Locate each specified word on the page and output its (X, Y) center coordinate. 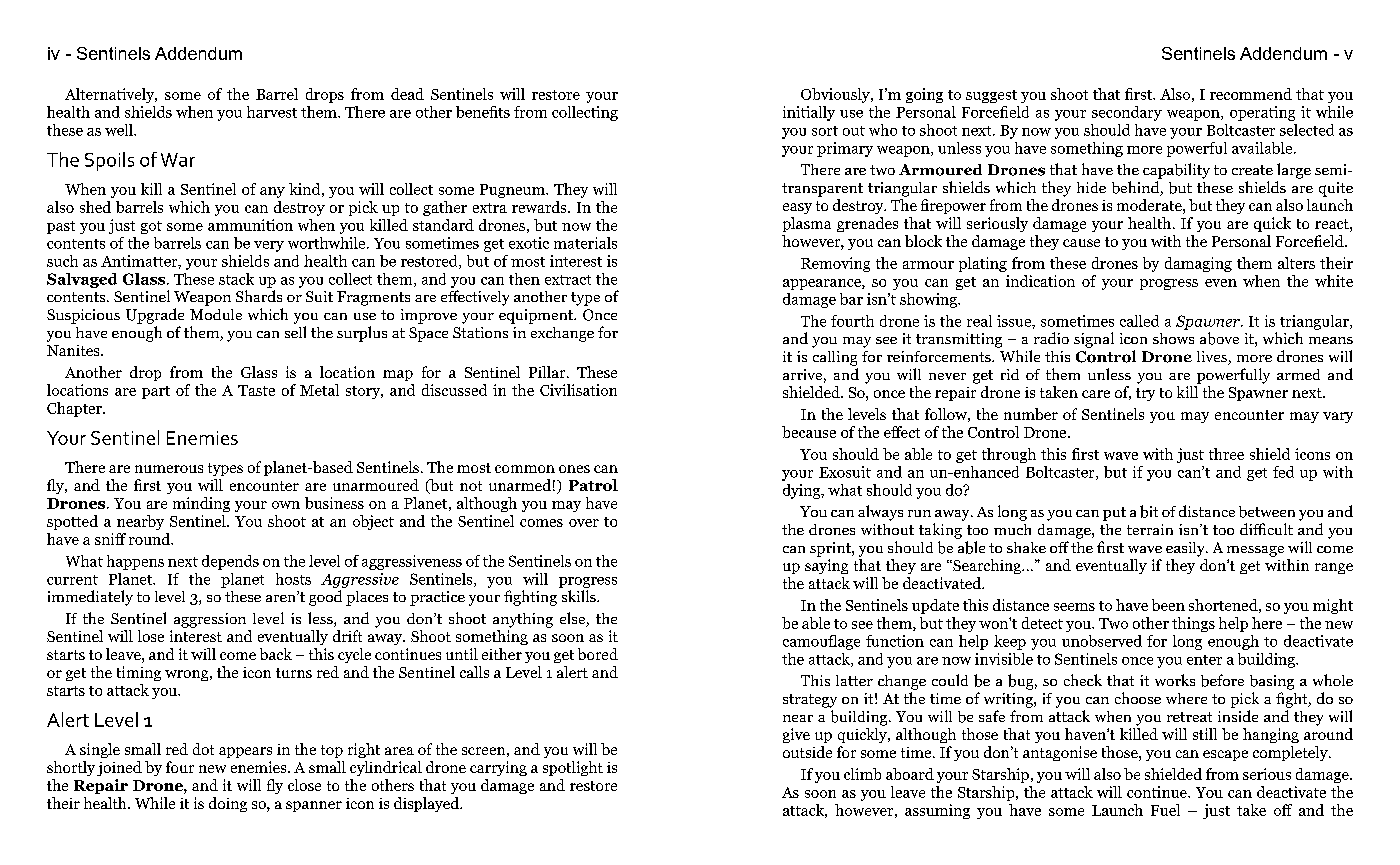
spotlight (573, 768)
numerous (169, 469)
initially (809, 113)
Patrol (593, 485)
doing (228, 804)
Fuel (1165, 810)
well (120, 130)
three (1226, 454)
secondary (1127, 113)
